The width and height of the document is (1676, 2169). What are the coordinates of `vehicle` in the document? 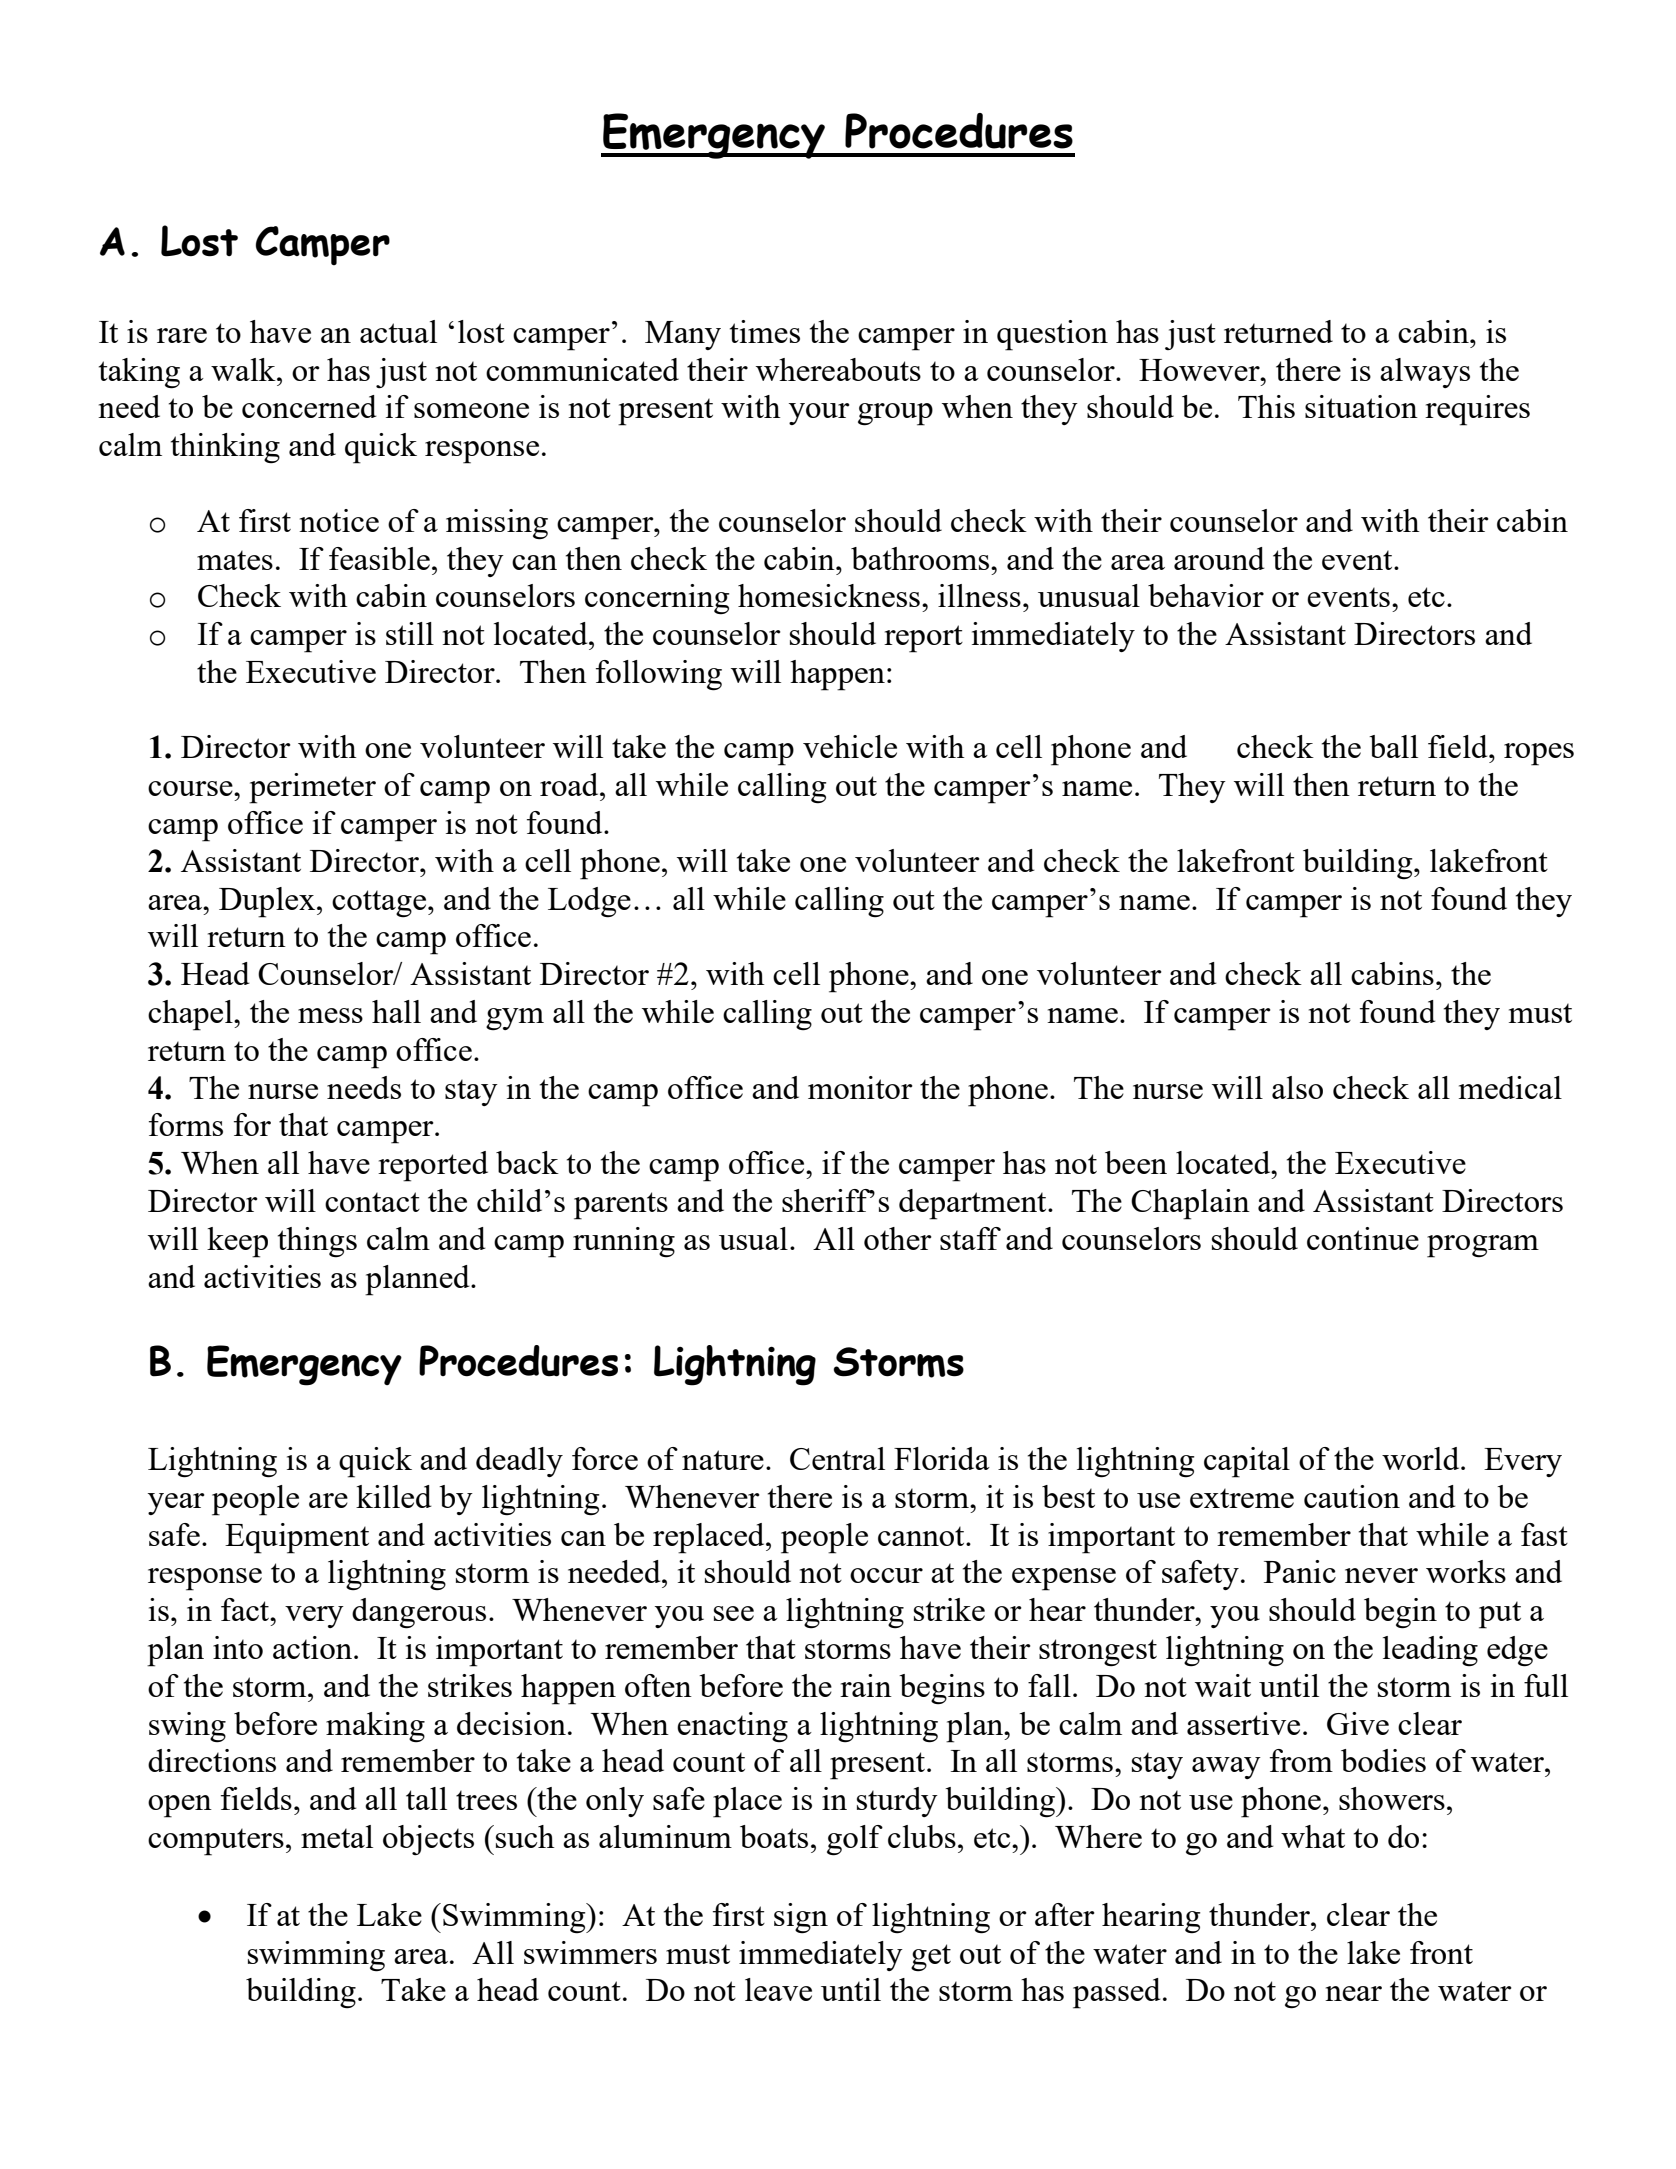 It's located at (850, 746).
